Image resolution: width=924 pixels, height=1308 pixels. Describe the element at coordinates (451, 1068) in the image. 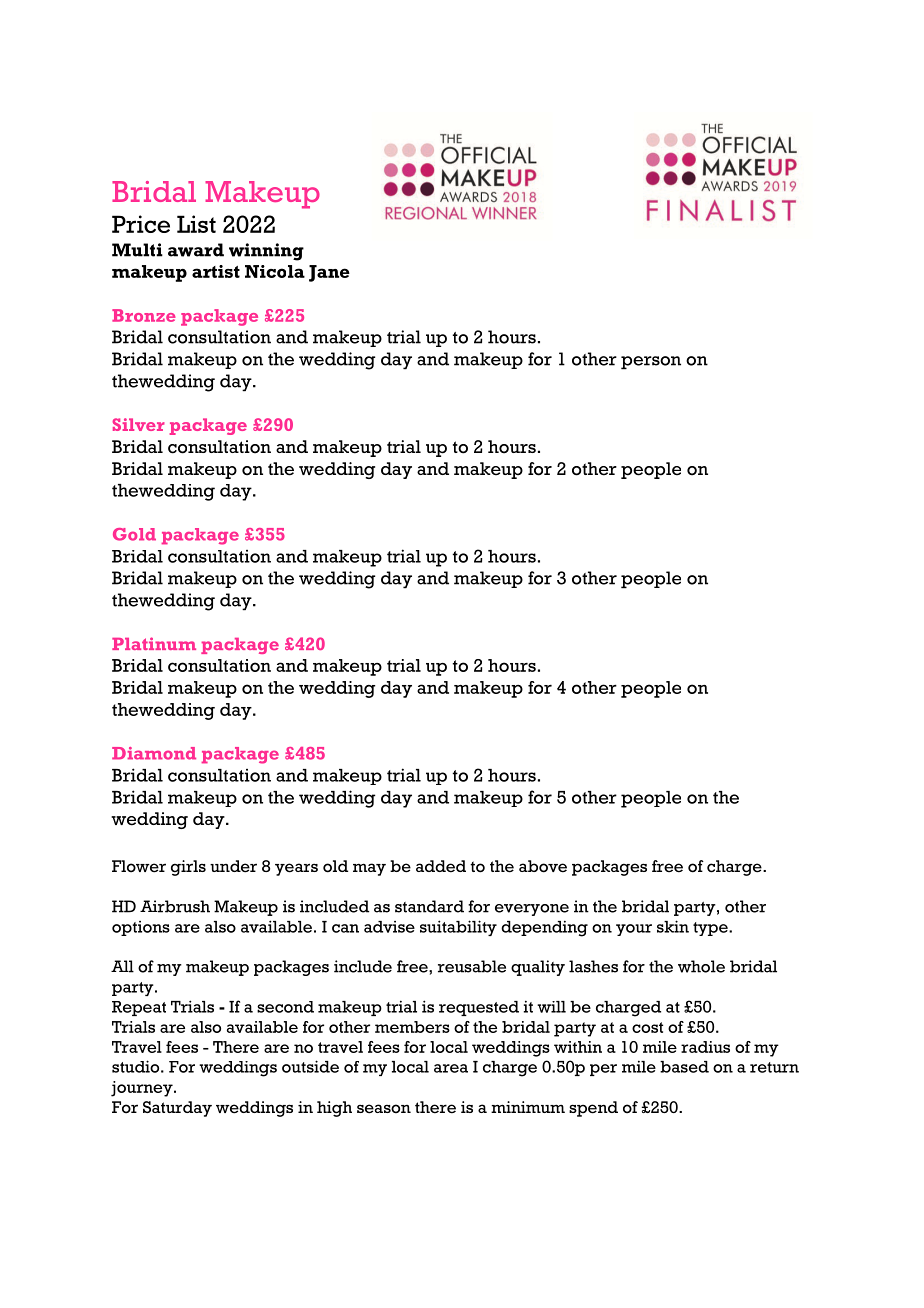

I see `area` at that location.
